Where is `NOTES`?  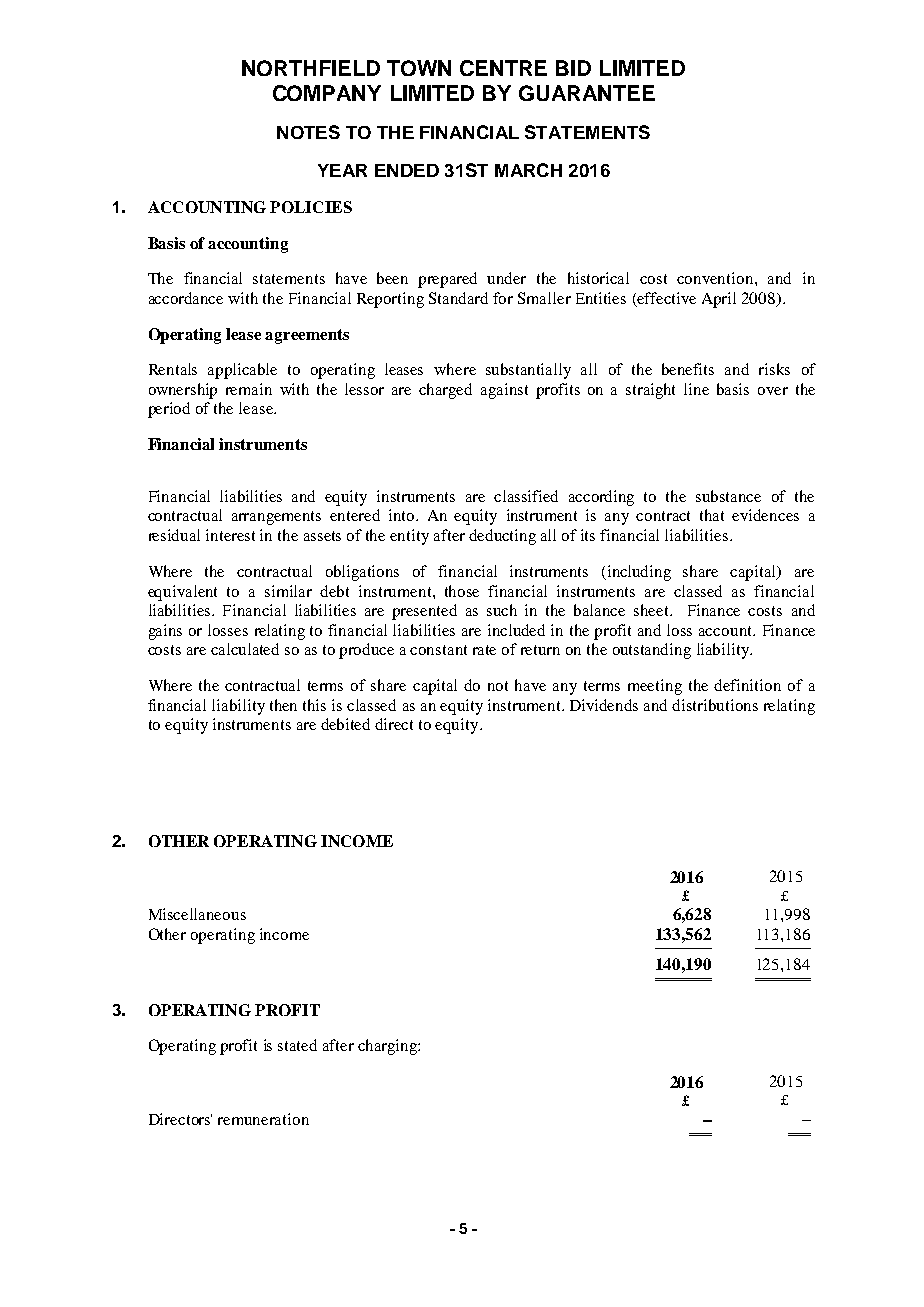 NOTES is located at coordinates (308, 132).
